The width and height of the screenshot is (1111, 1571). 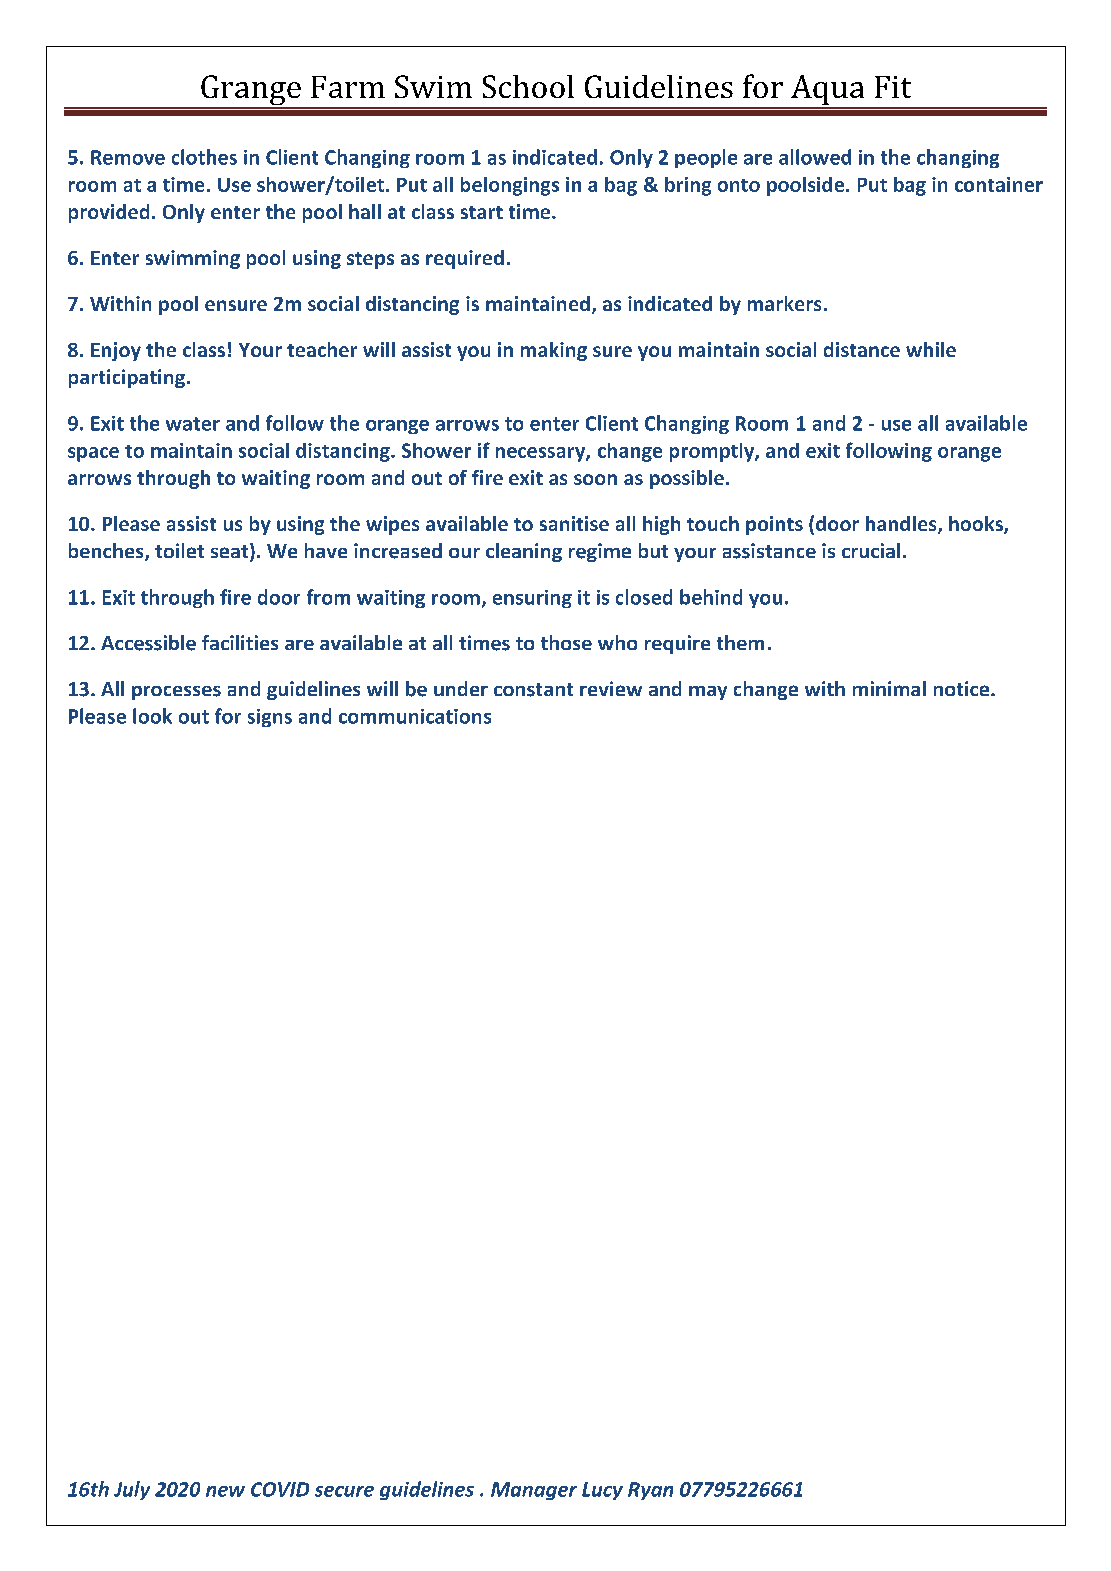 I want to click on constant, so click(x=533, y=690).
